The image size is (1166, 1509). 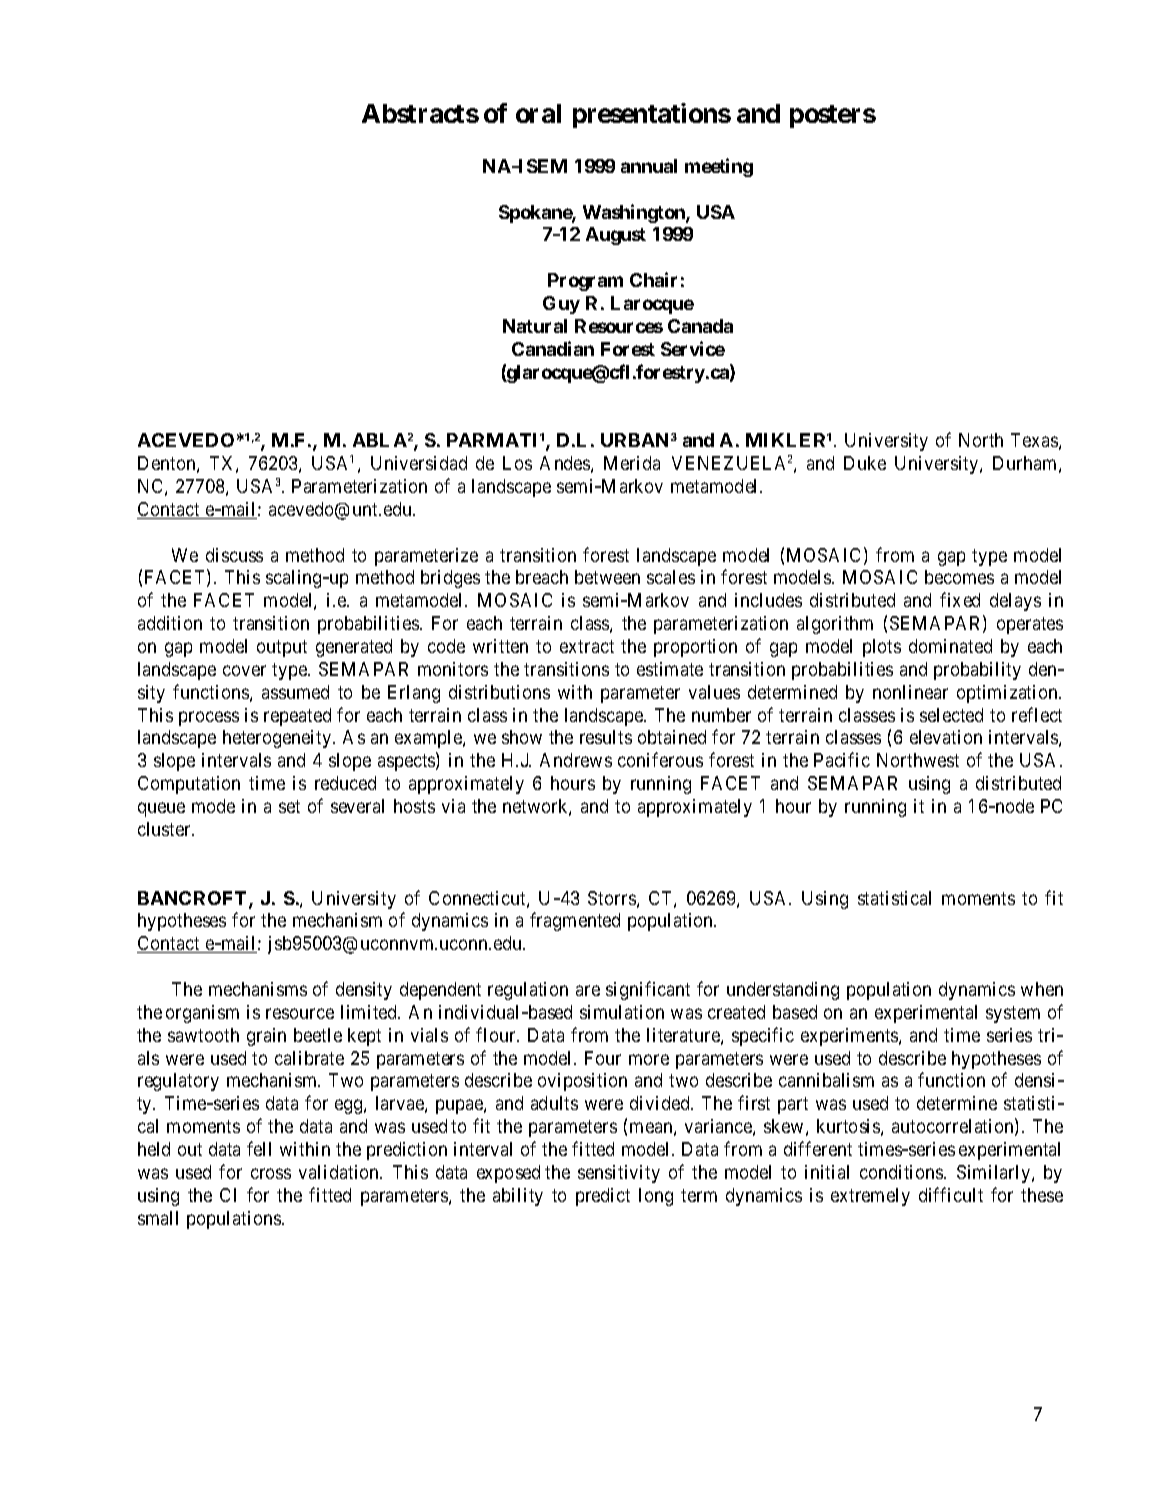 What do you see at coordinates (289, 806) in the screenshot?
I see `set` at bounding box center [289, 806].
